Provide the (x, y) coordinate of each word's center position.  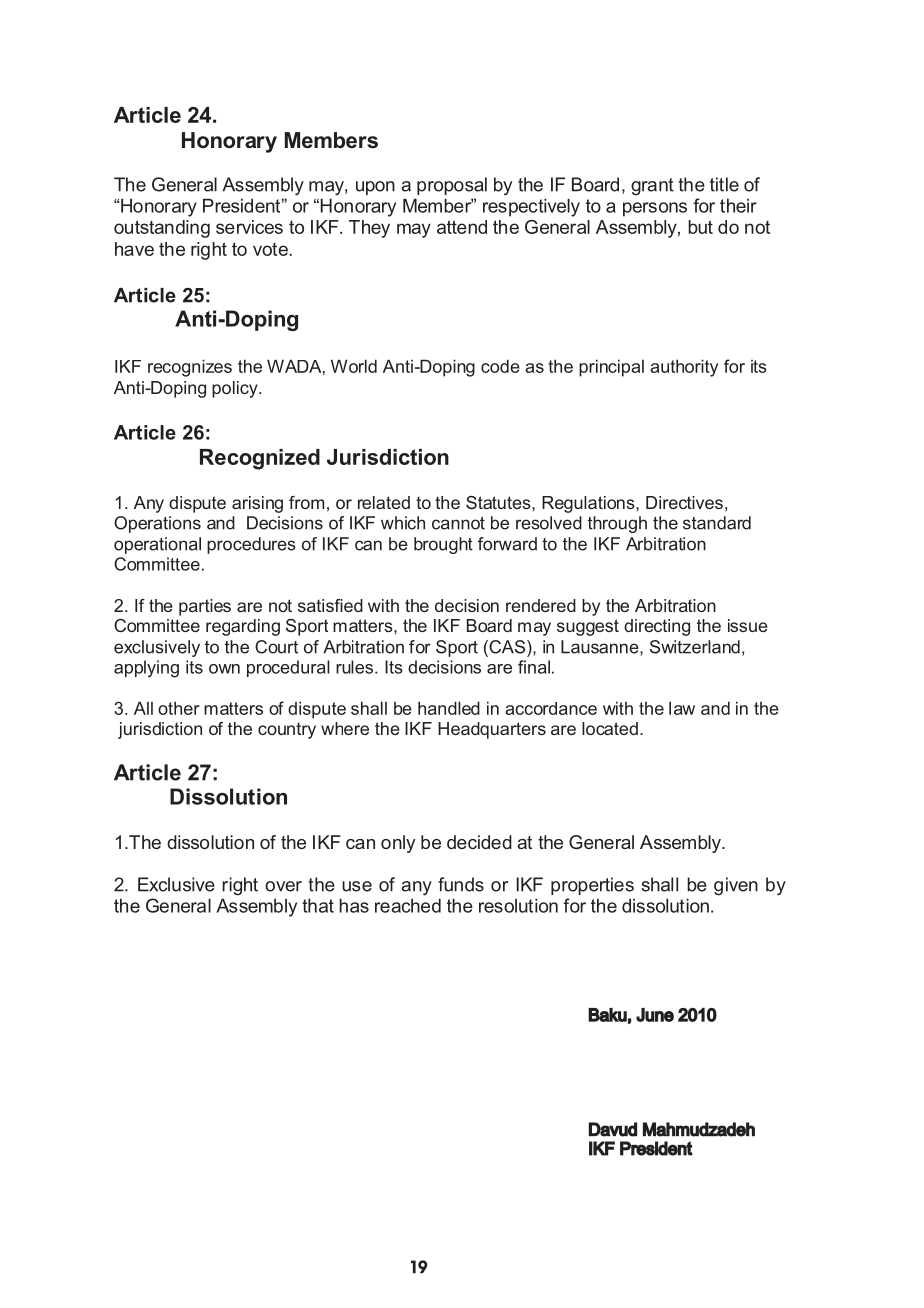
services (249, 227)
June (655, 1015)
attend (462, 227)
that (318, 905)
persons (655, 209)
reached (408, 905)
